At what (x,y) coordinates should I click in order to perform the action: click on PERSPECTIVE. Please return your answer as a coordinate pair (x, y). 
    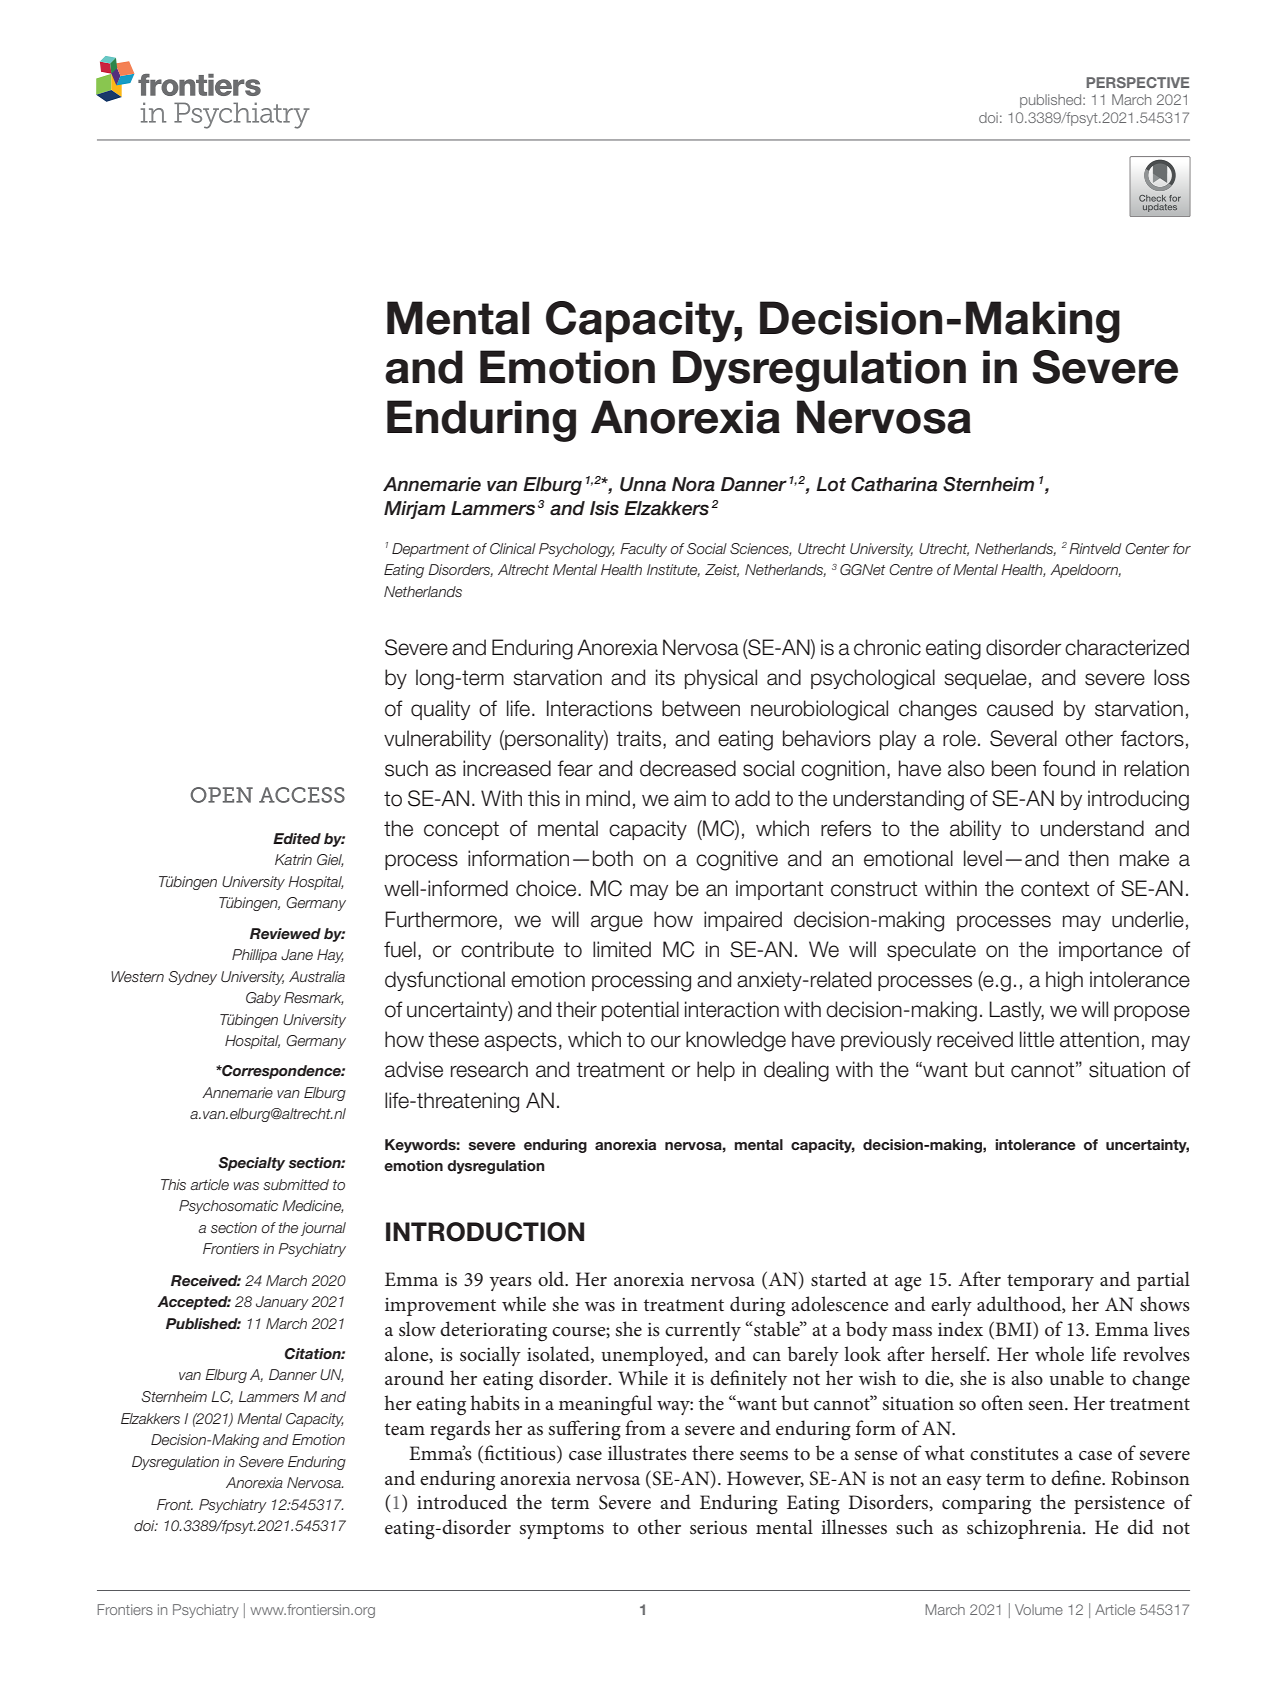
    Looking at the image, I should click on (1137, 82).
